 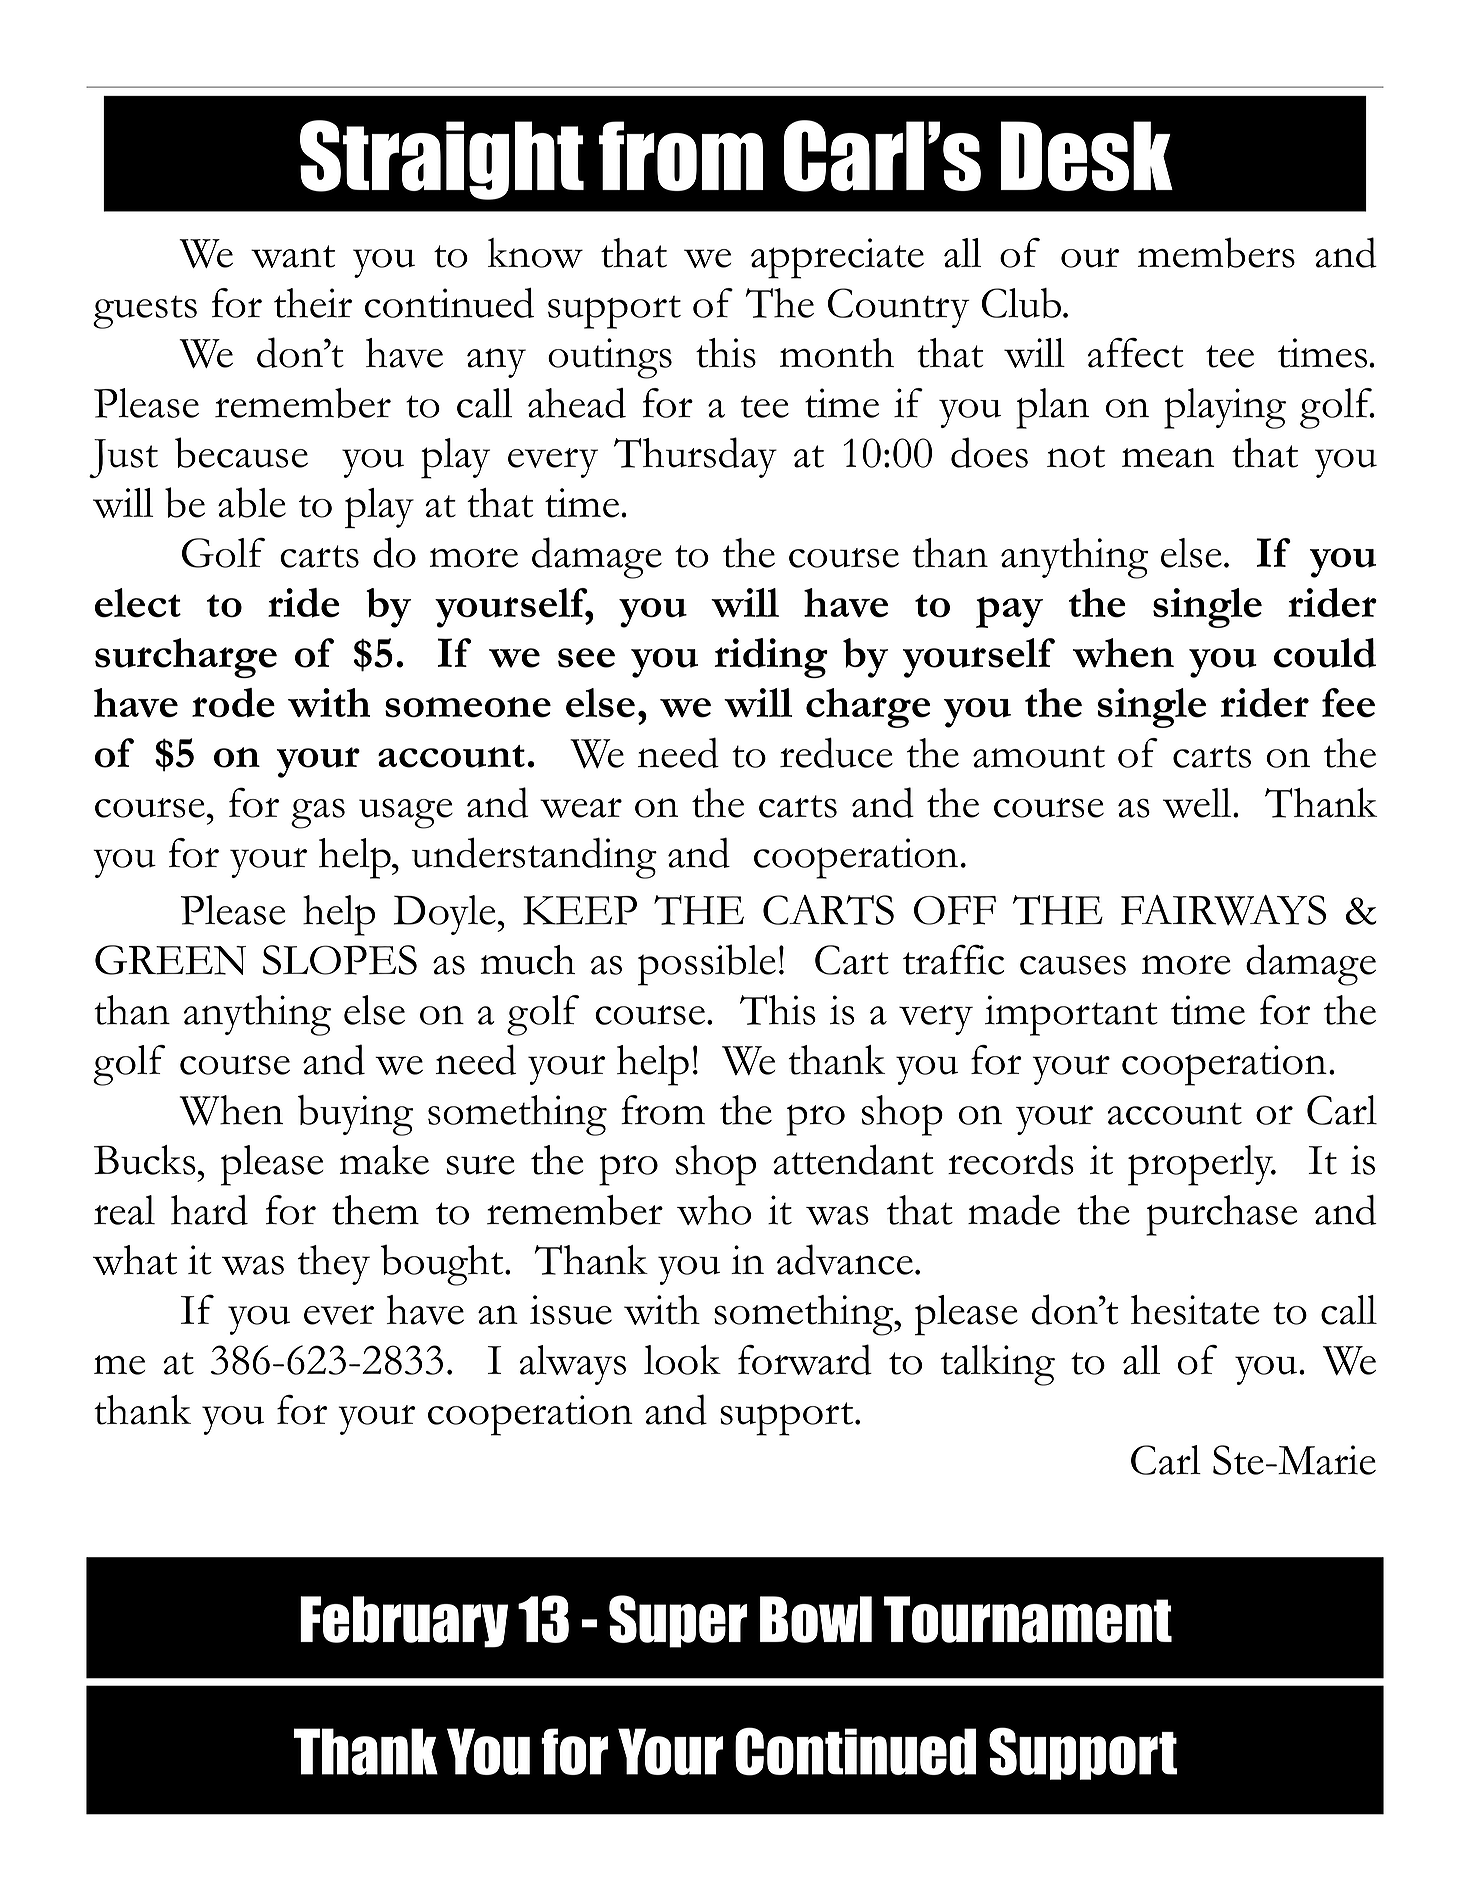 What do you see at coordinates (334, 1265) in the screenshot?
I see `they` at bounding box center [334, 1265].
